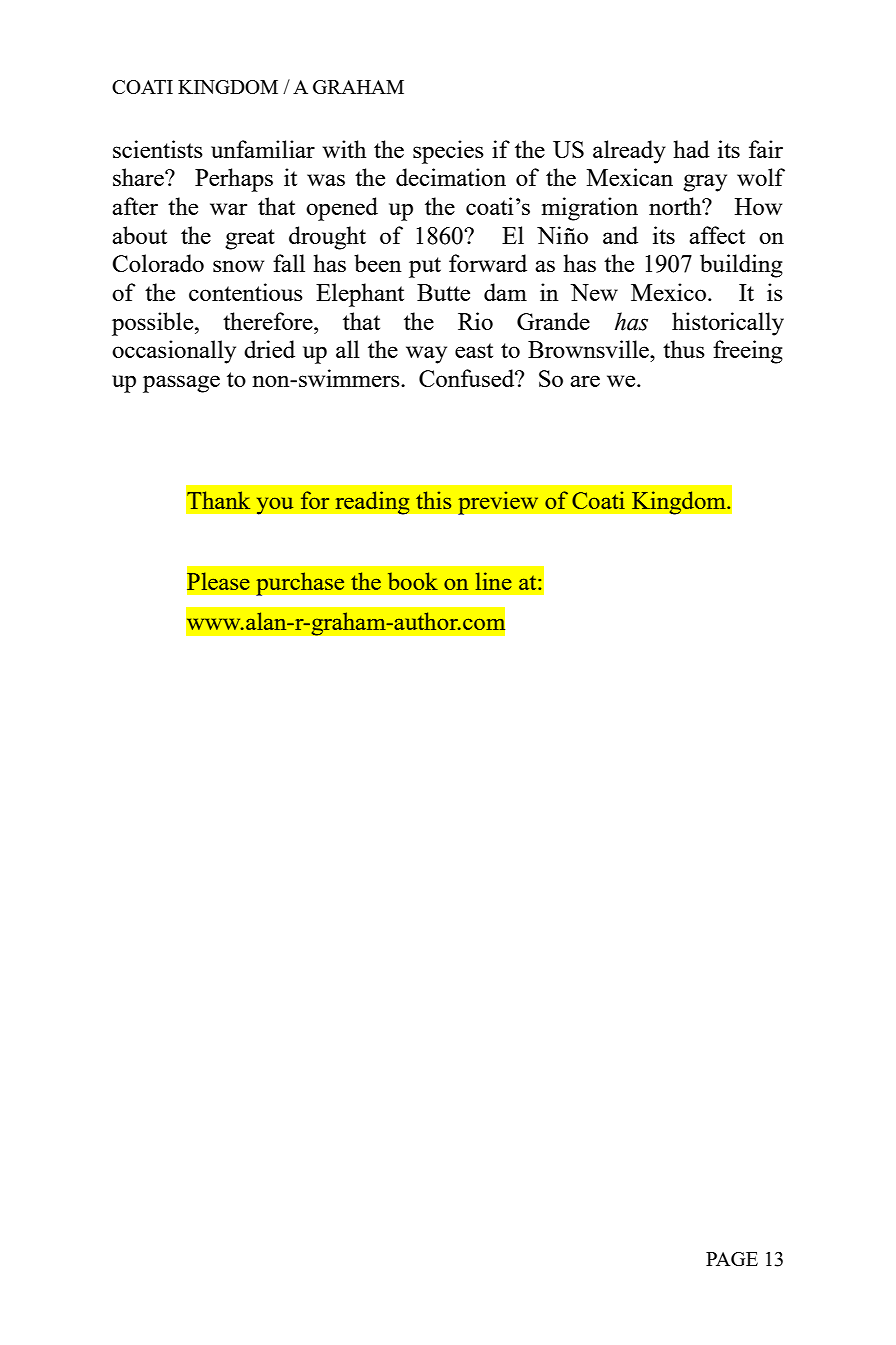 This image has width=896, height=1345. Describe the element at coordinates (494, 581) in the image. I see `line` at that location.
